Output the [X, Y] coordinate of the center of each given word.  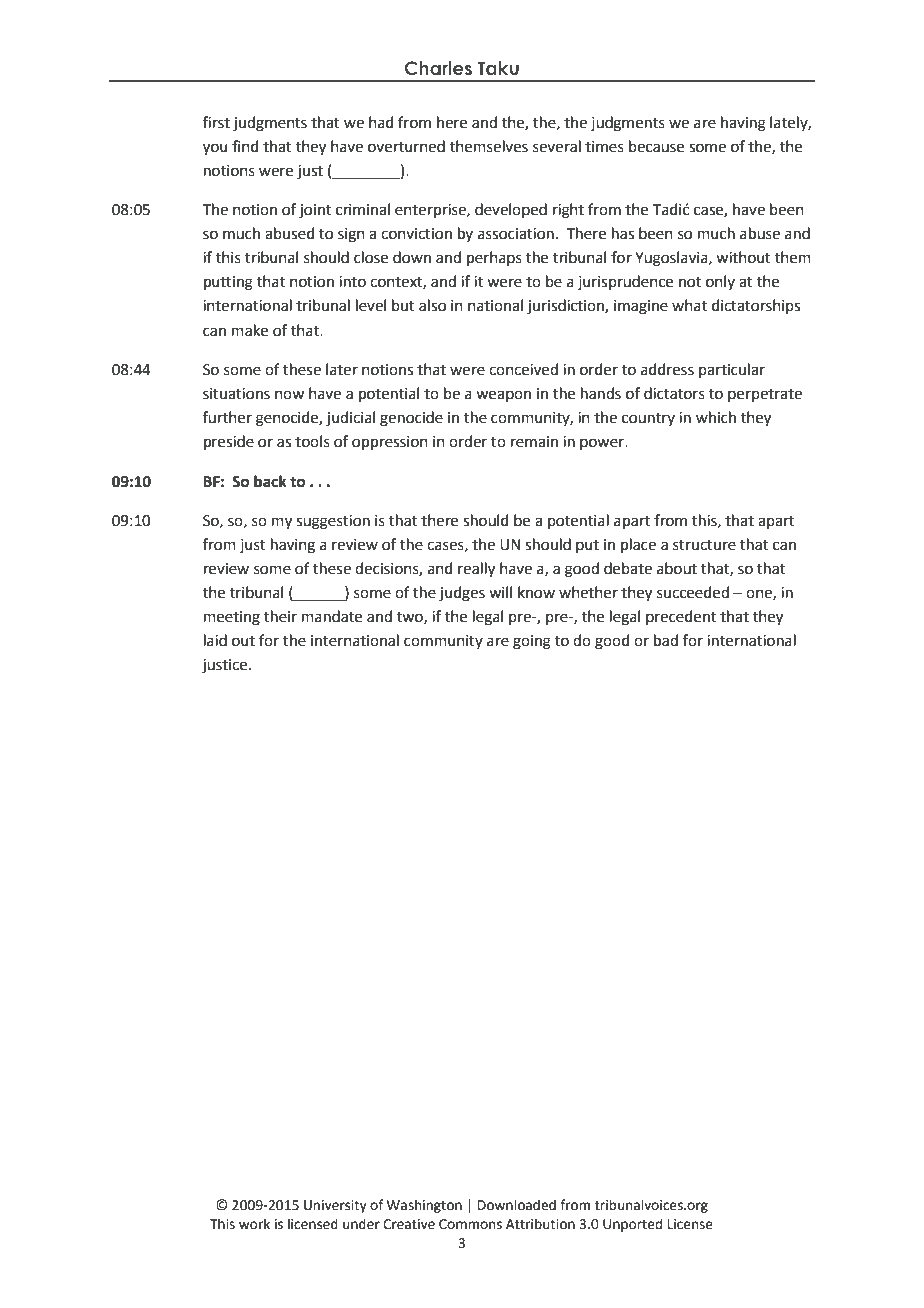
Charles [438, 68]
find [245, 146]
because [656, 146]
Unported [632, 1225]
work [254, 1224]
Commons [470, 1224]
